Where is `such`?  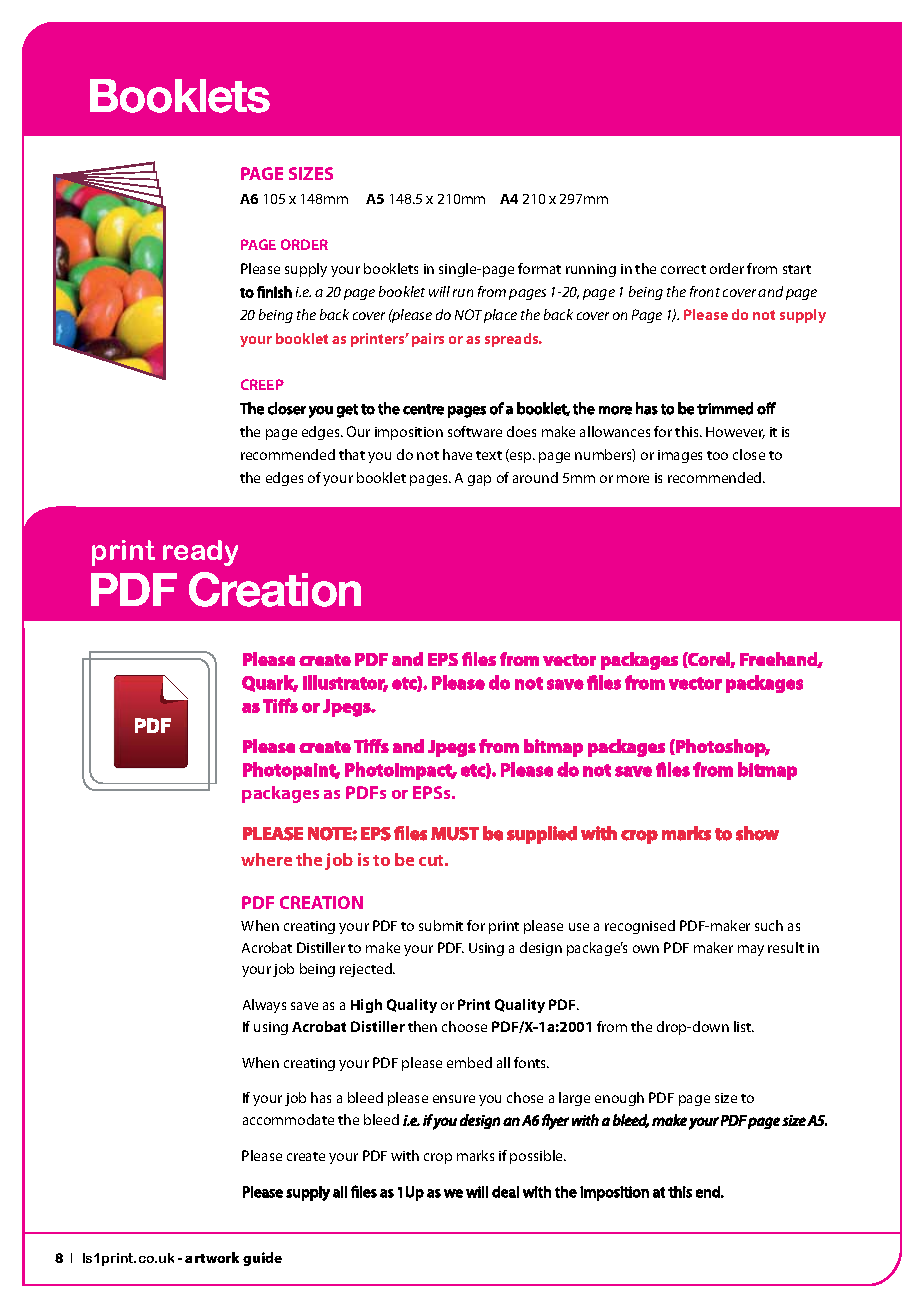 such is located at coordinates (769, 925).
